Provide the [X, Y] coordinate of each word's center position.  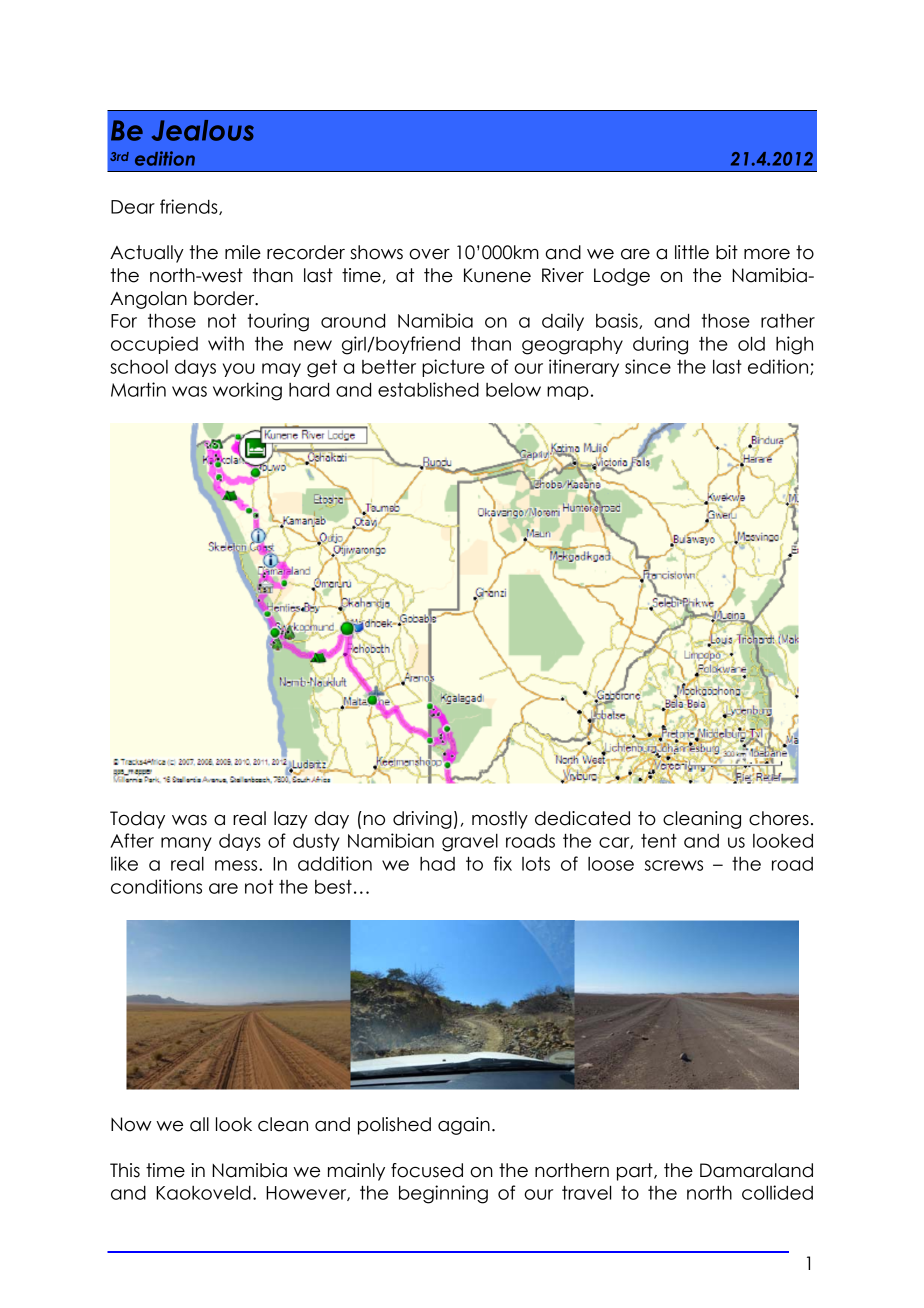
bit [727, 252]
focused [427, 1170]
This [125, 1170]
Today [137, 820]
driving [422, 820]
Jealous [203, 130]
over [429, 254]
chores [779, 818]
